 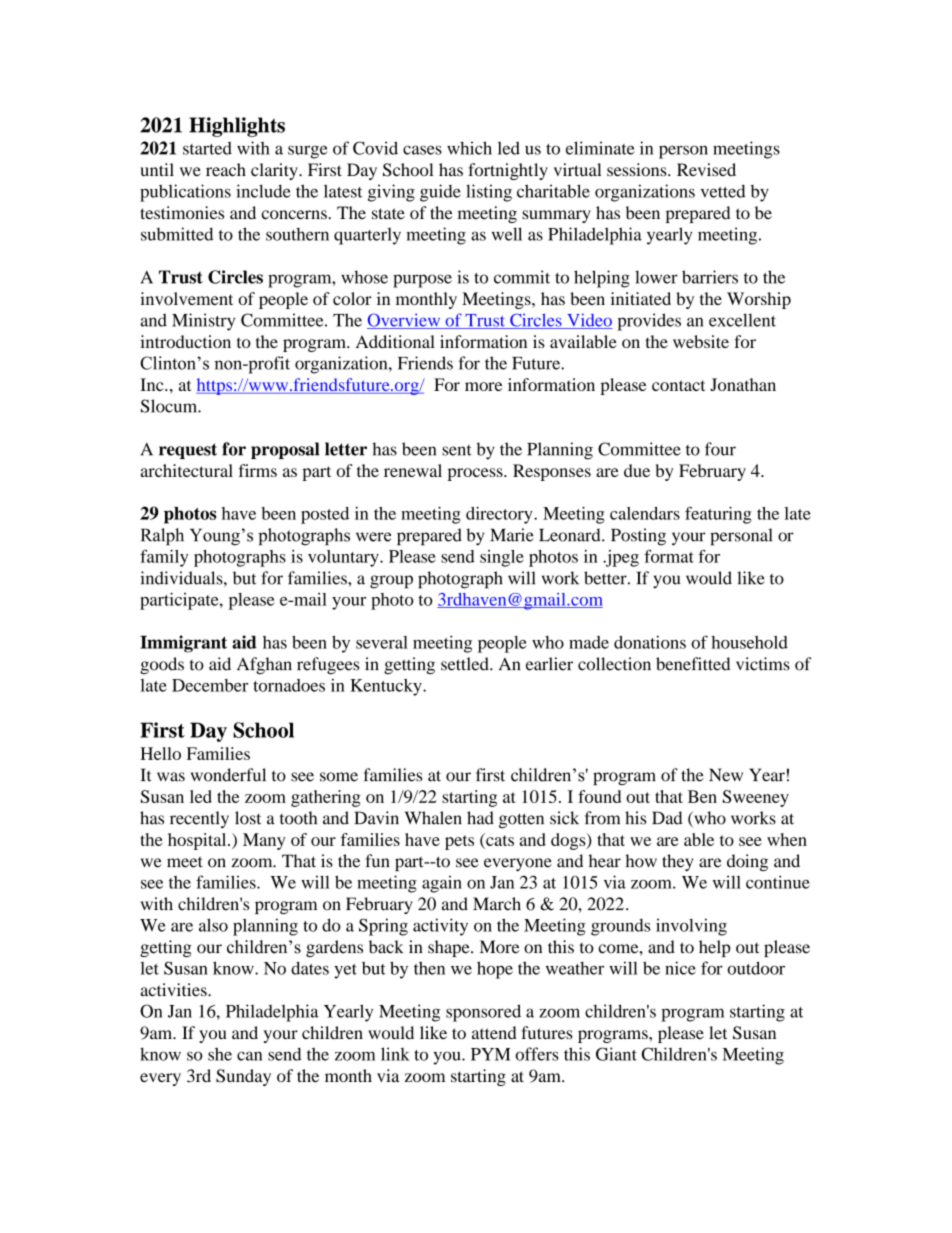 What do you see at coordinates (469, 148) in the document?
I see `which` at bounding box center [469, 148].
